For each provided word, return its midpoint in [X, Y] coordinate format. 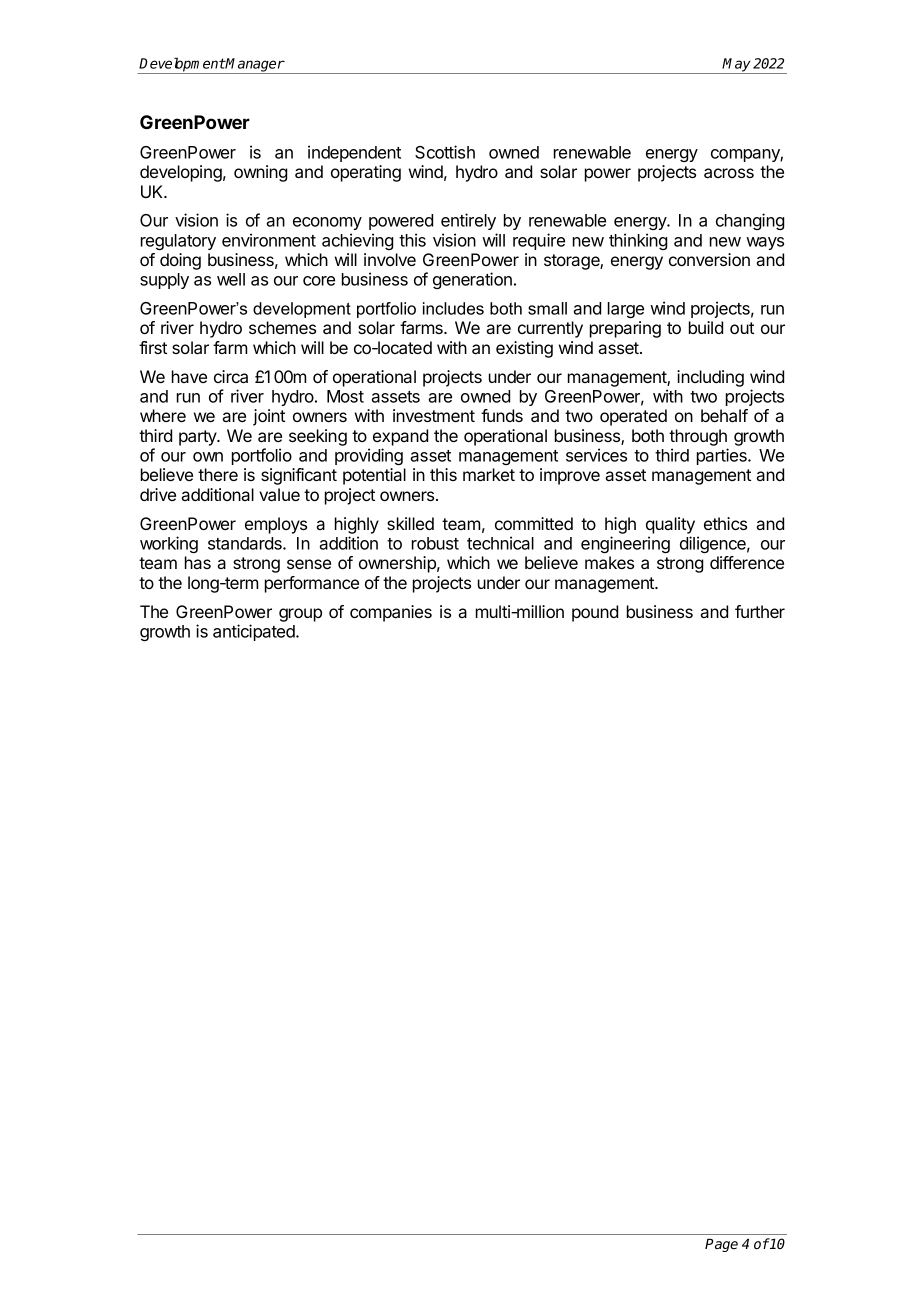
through [698, 437]
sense [309, 564]
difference [747, 562]
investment [434, 415]
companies [391, 613]
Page [721, 1245]
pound [595, 613]
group [300, 615]
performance [312, 584]
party [199, 438]
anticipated [255, 632]
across [729, 173]
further [760, 611]
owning [260, 173]
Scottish [445, 152]
